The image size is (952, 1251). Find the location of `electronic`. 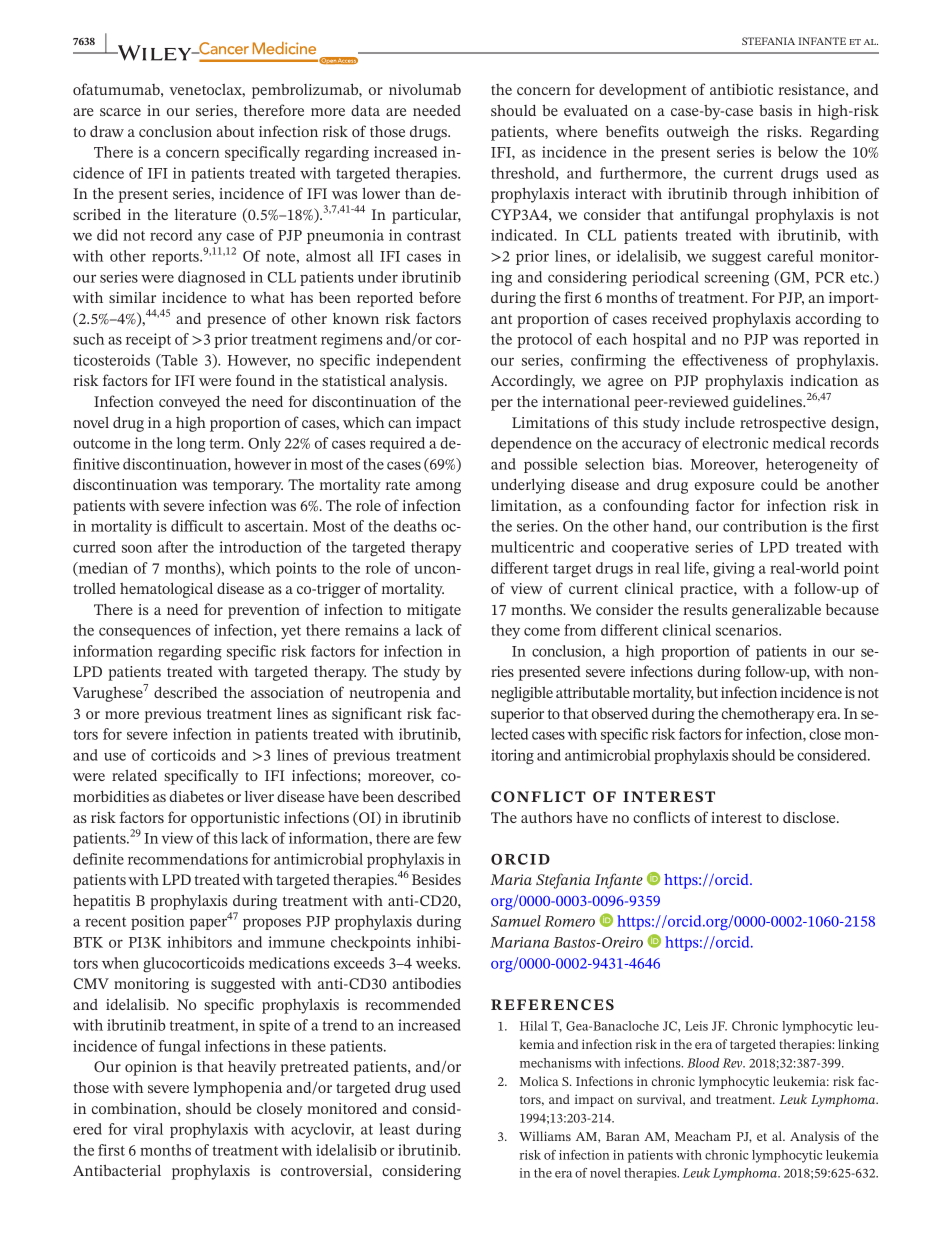

electronic is located at coordinates (735, 443).
